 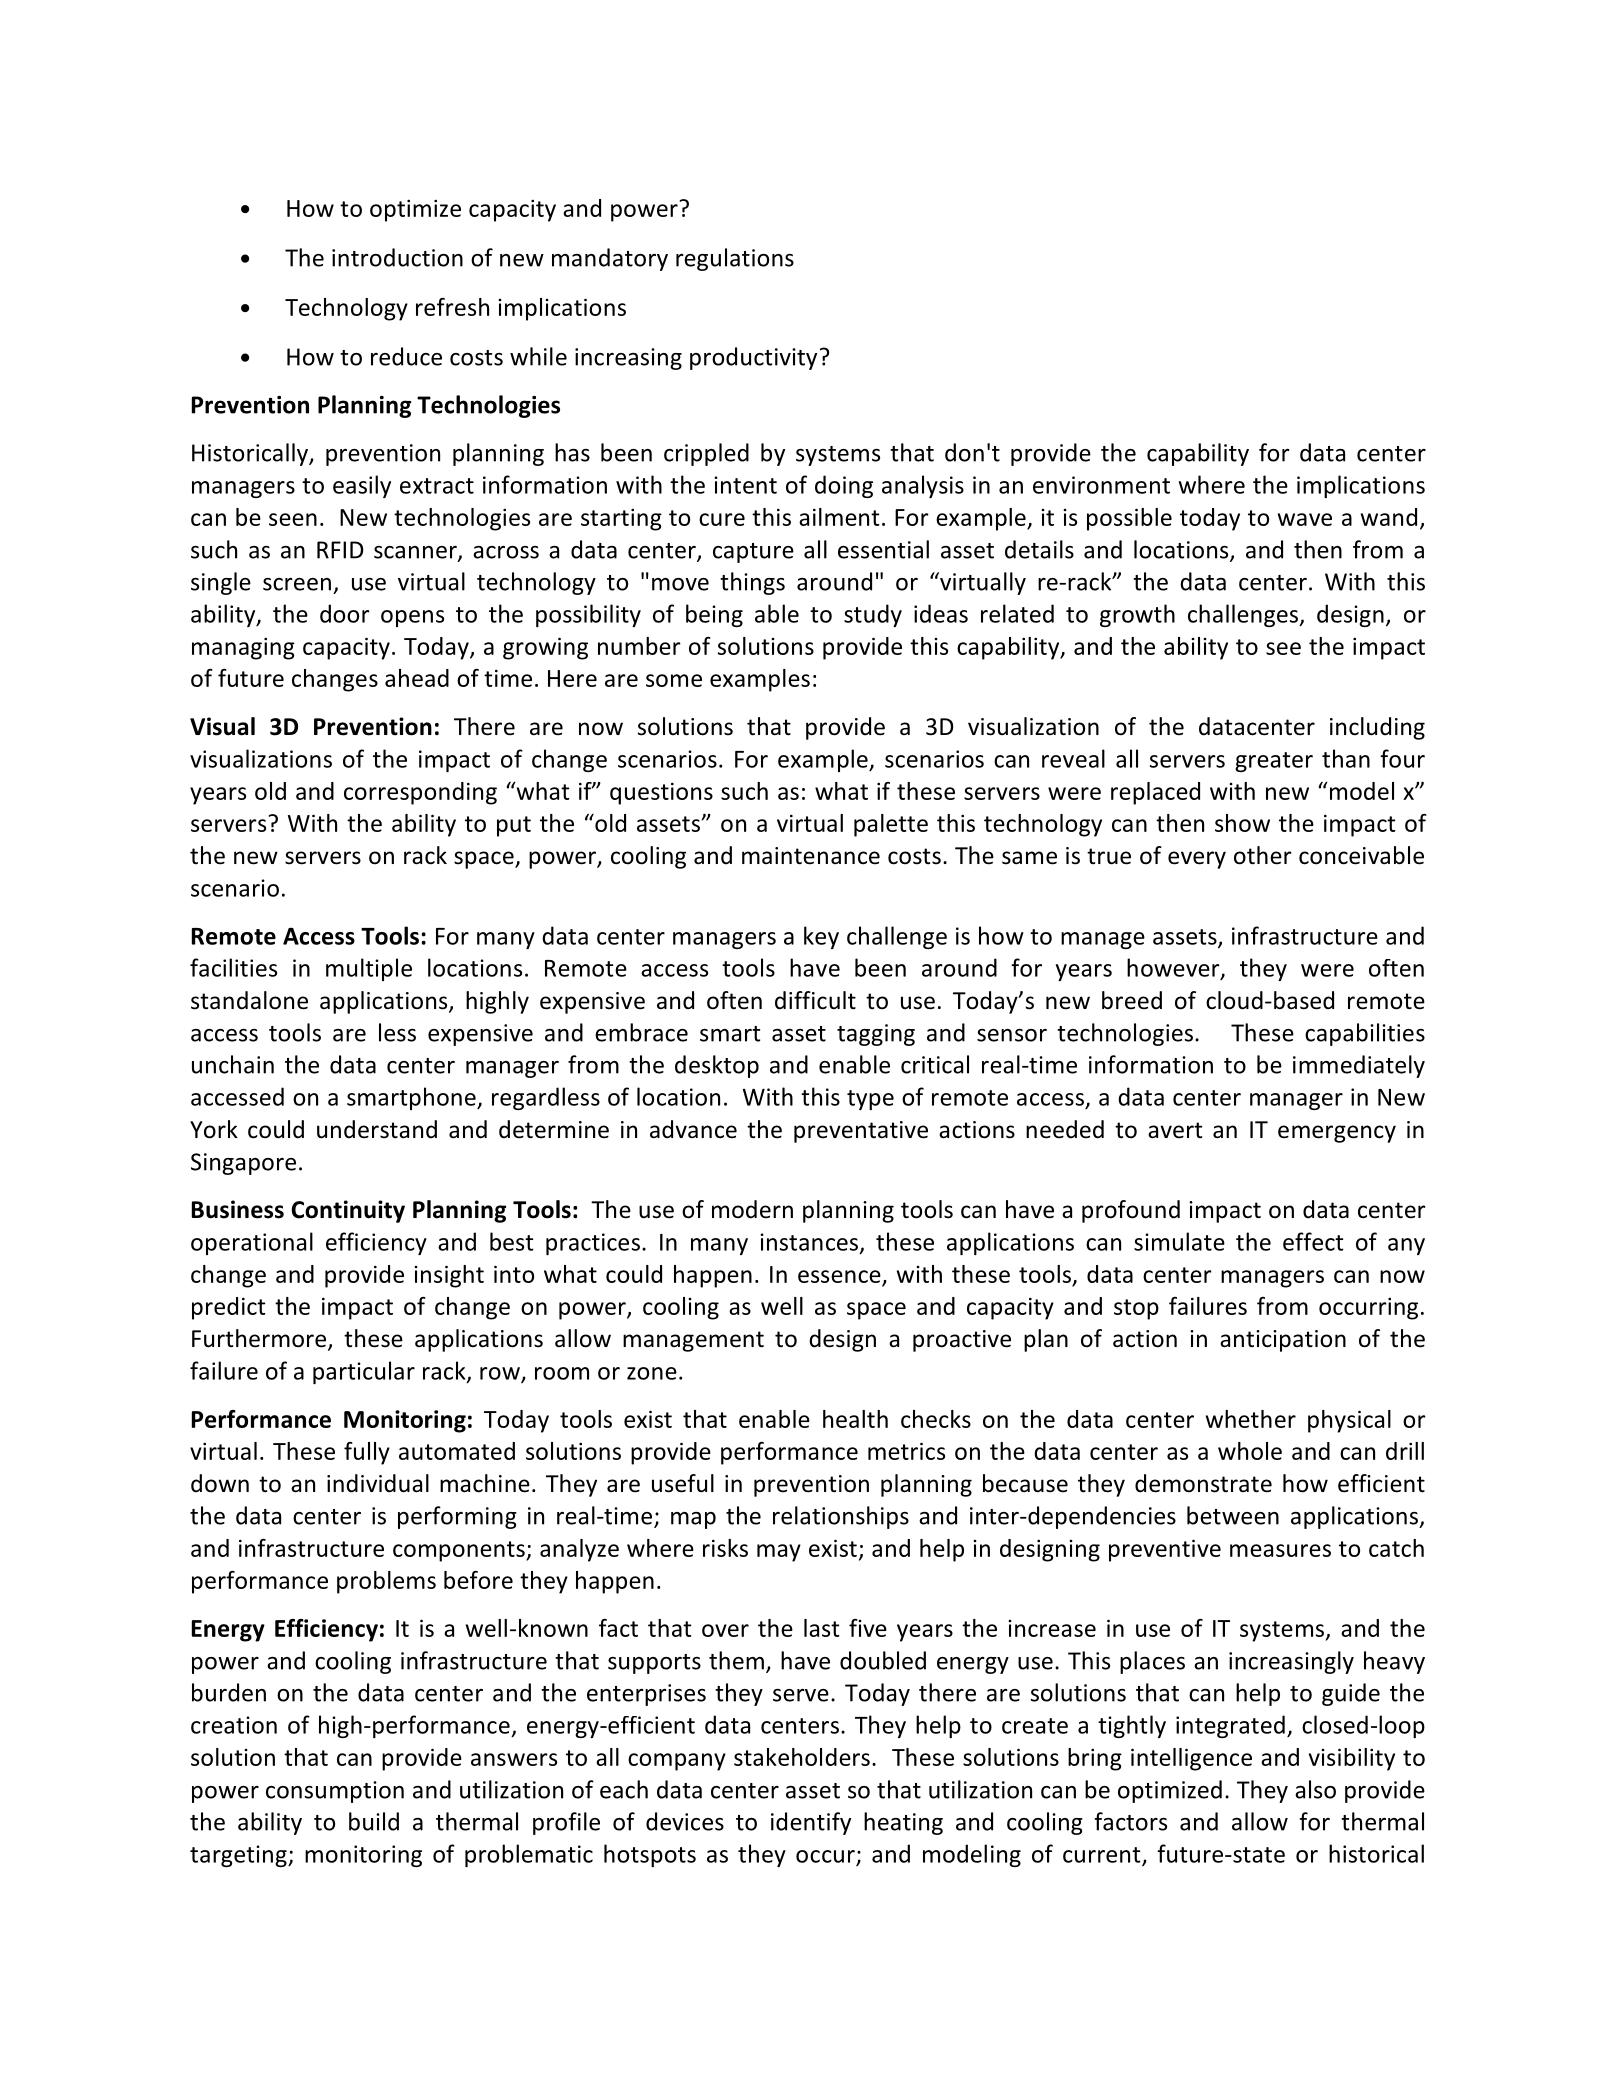 I want to click on productivity, so click(x=753, y=358).
